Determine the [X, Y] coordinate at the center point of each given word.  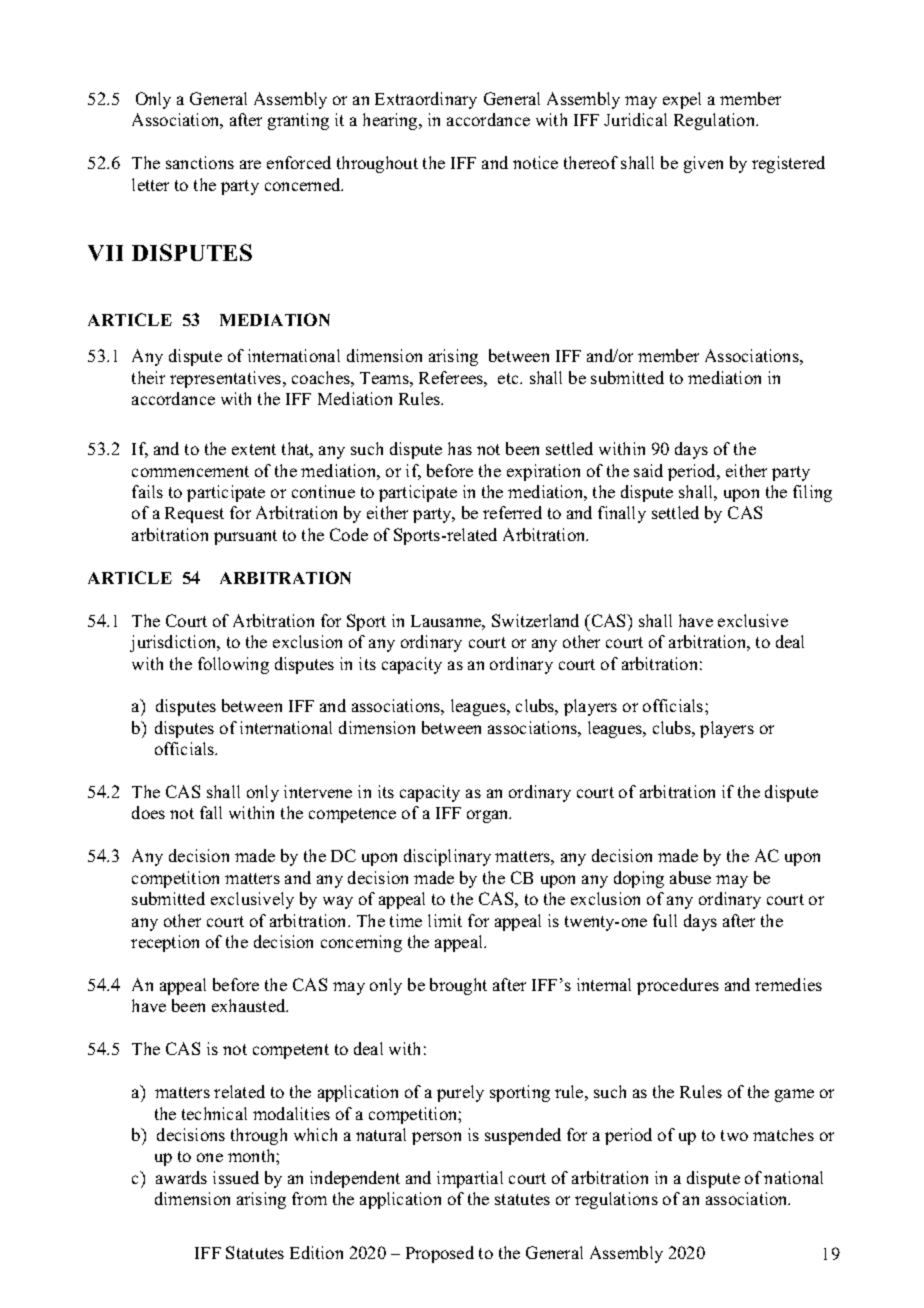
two [734, 1135]
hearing [391, 121]
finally [622, 514]
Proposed [440, 1254]
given [703, 164]
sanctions [200, 162]
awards [181, 1177]
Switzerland [535, 620]
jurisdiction [174, 643]
